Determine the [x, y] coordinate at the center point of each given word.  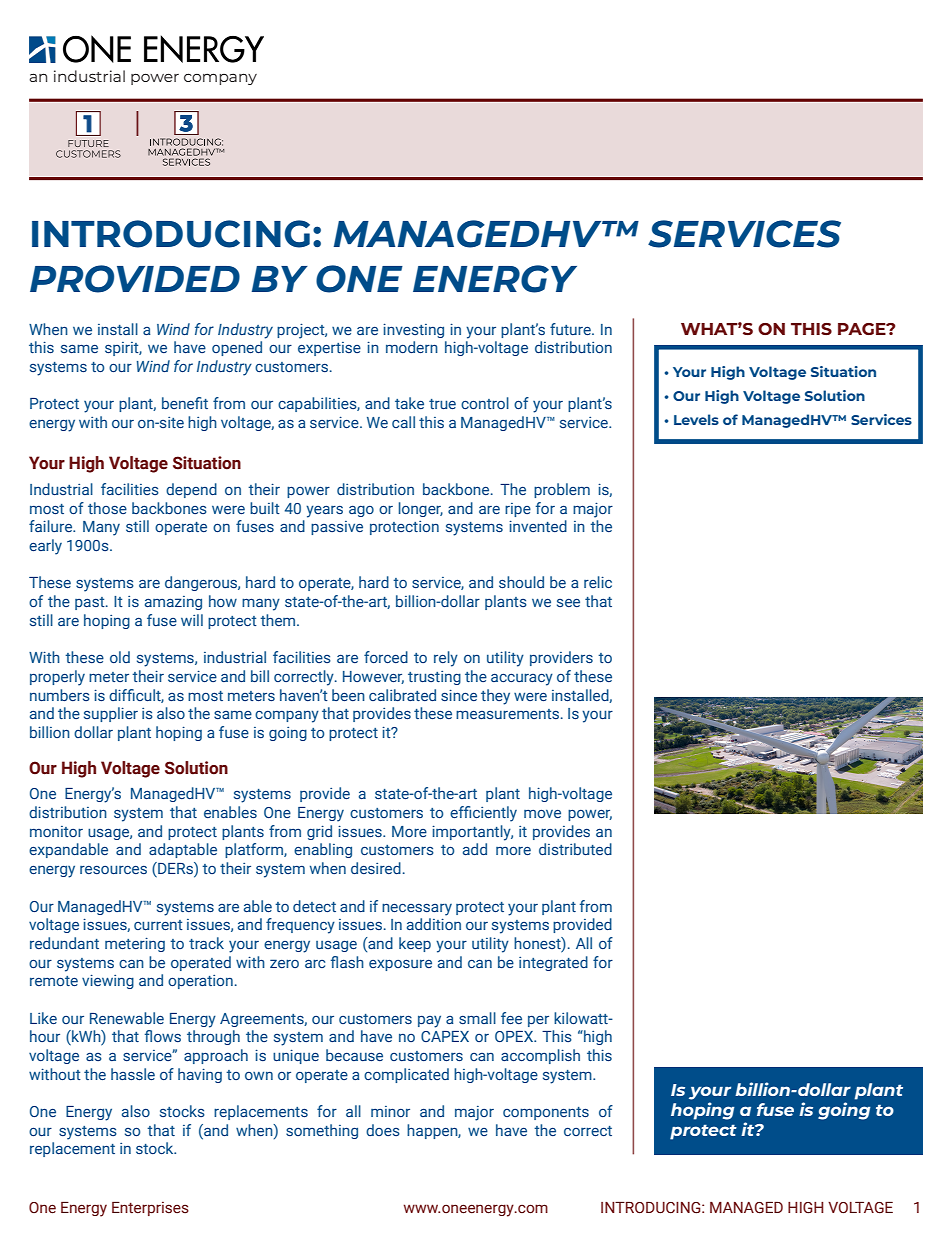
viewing [108, 981]
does [383, 1130]
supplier [111, 714]
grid [319, 832]
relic [598, 582]
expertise [329, 349]
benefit [185, 403]
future [571, 329]
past [91, 603]
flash [347, 962]
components [546, 1113]
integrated [553, 963]
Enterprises [150, 1209]
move [542, 813]
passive [337, 528]
